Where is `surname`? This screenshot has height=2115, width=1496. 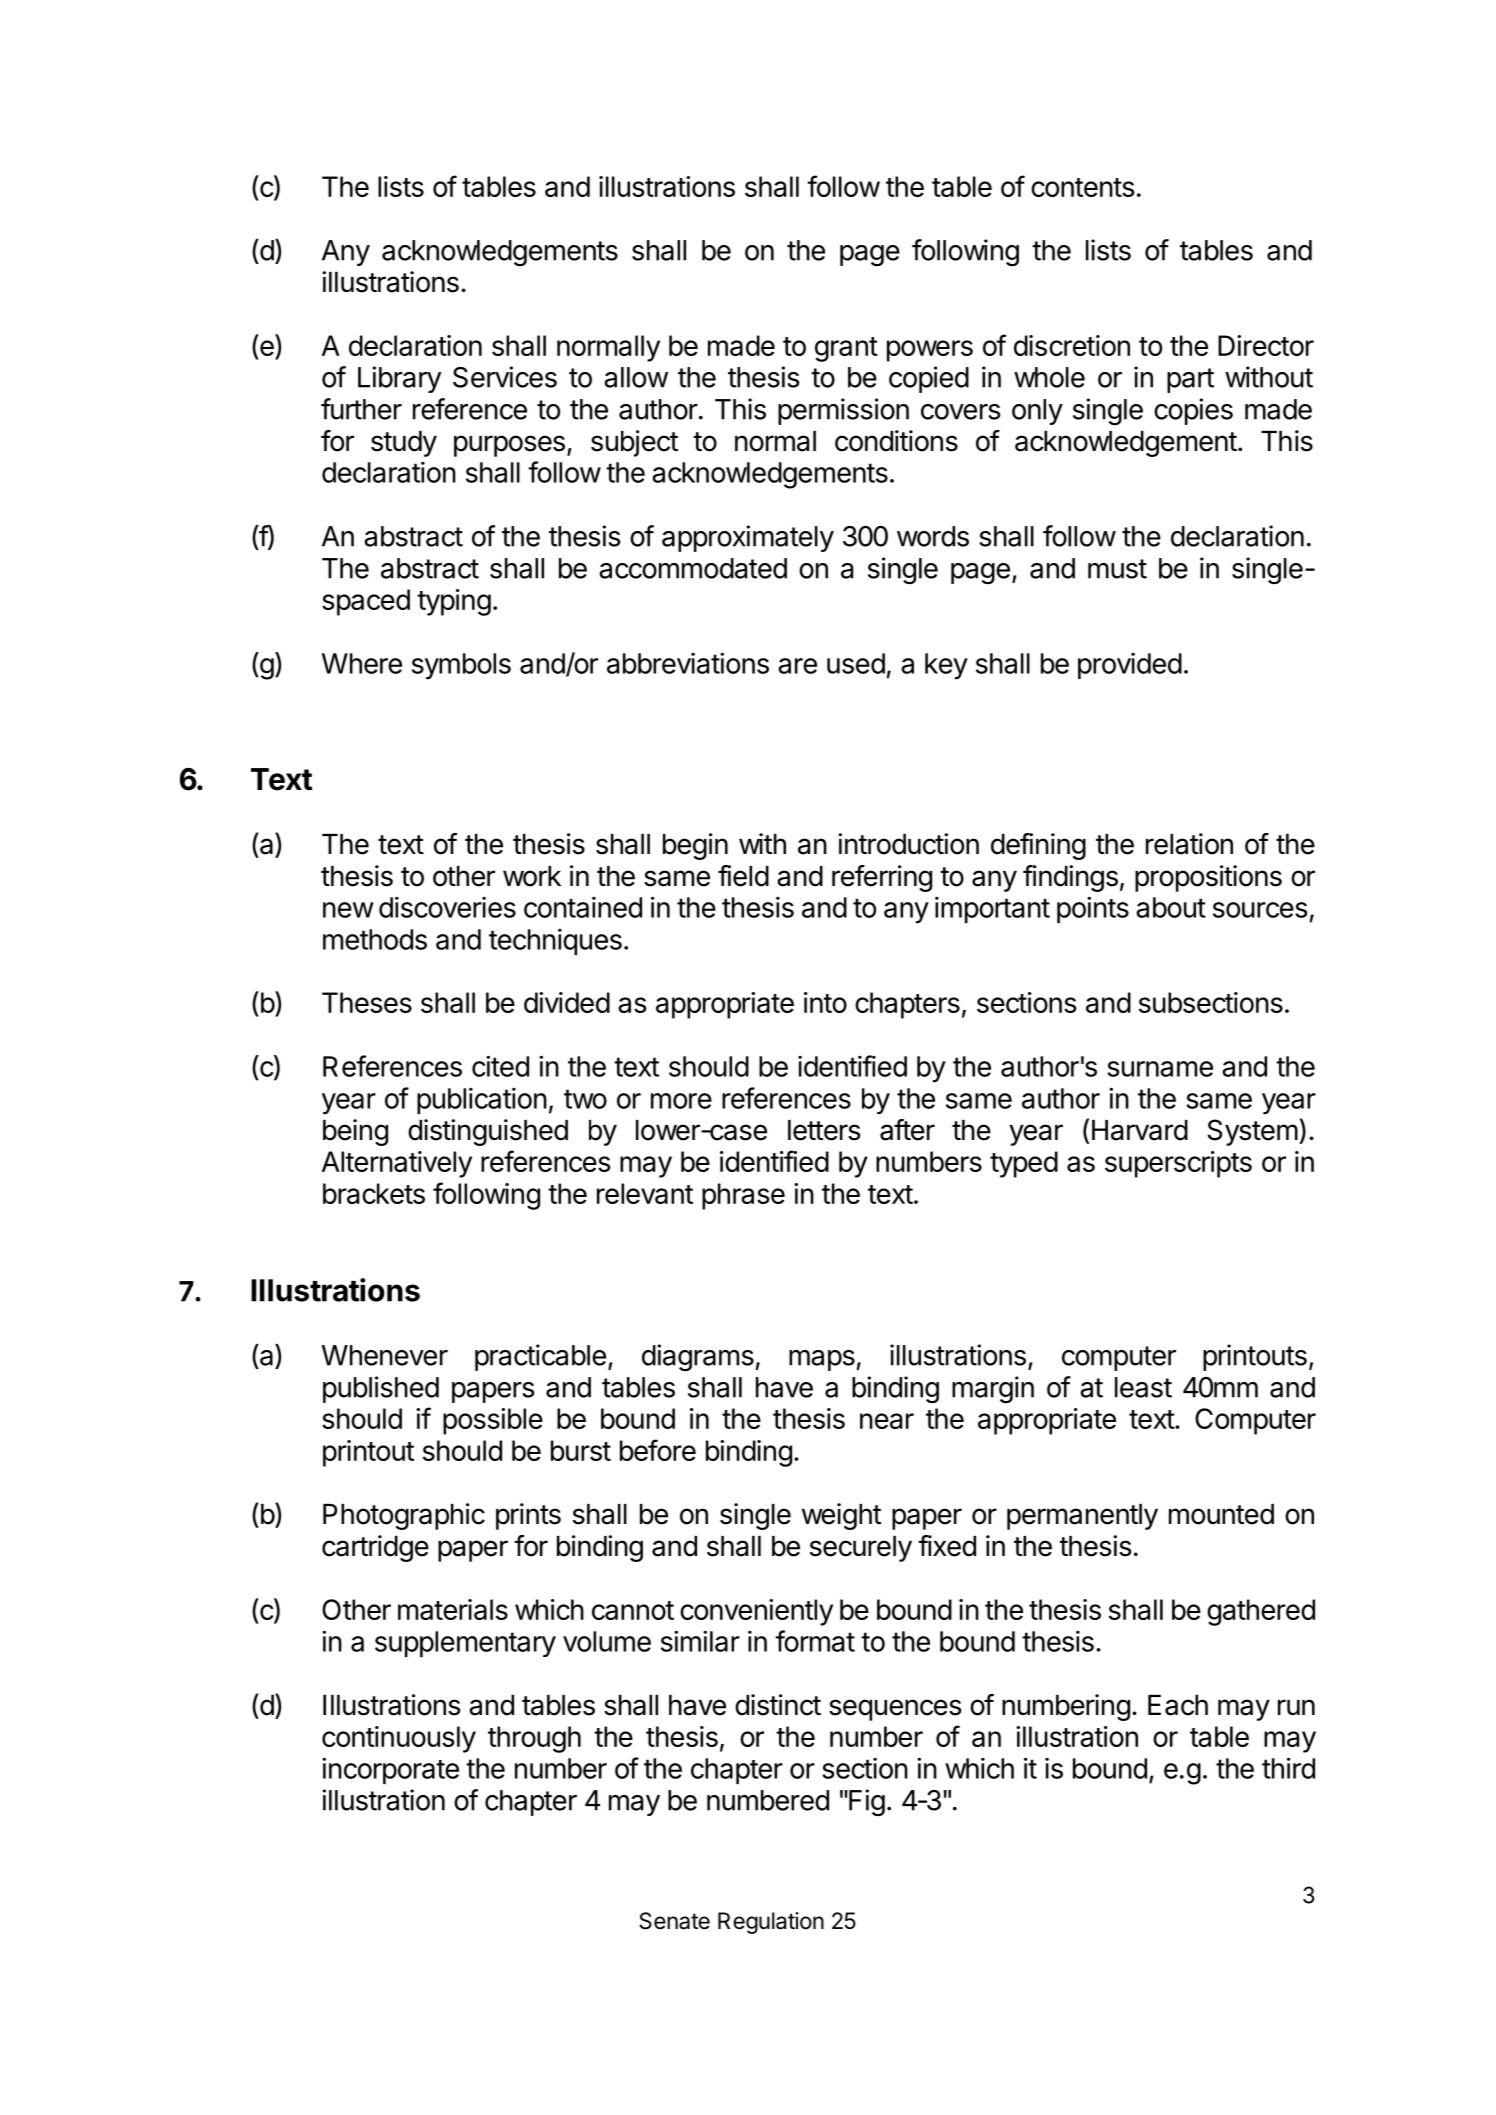
surname is located at coordinates (1160, 1069).
